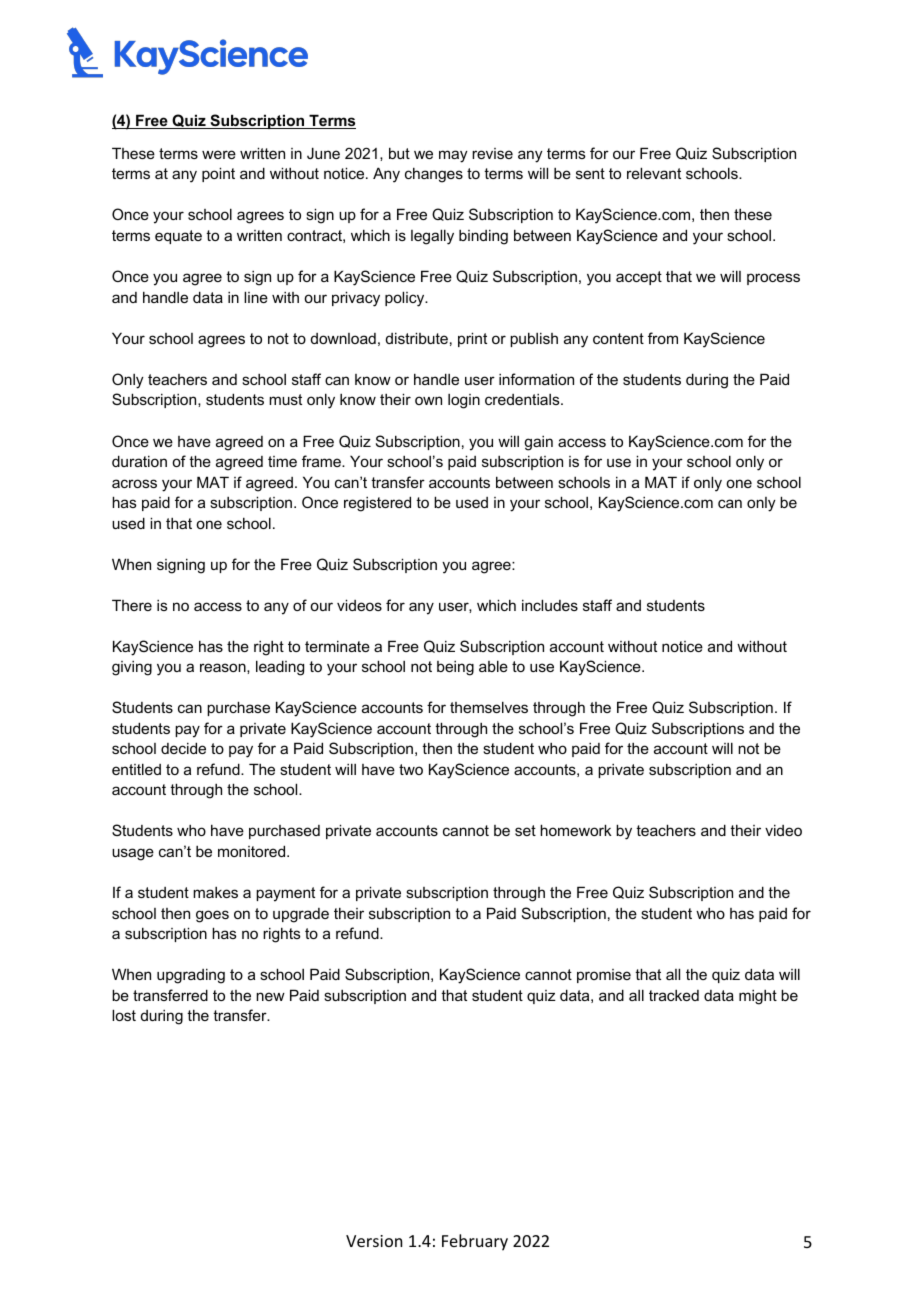  I want to click on decide, so click(183, 748).
